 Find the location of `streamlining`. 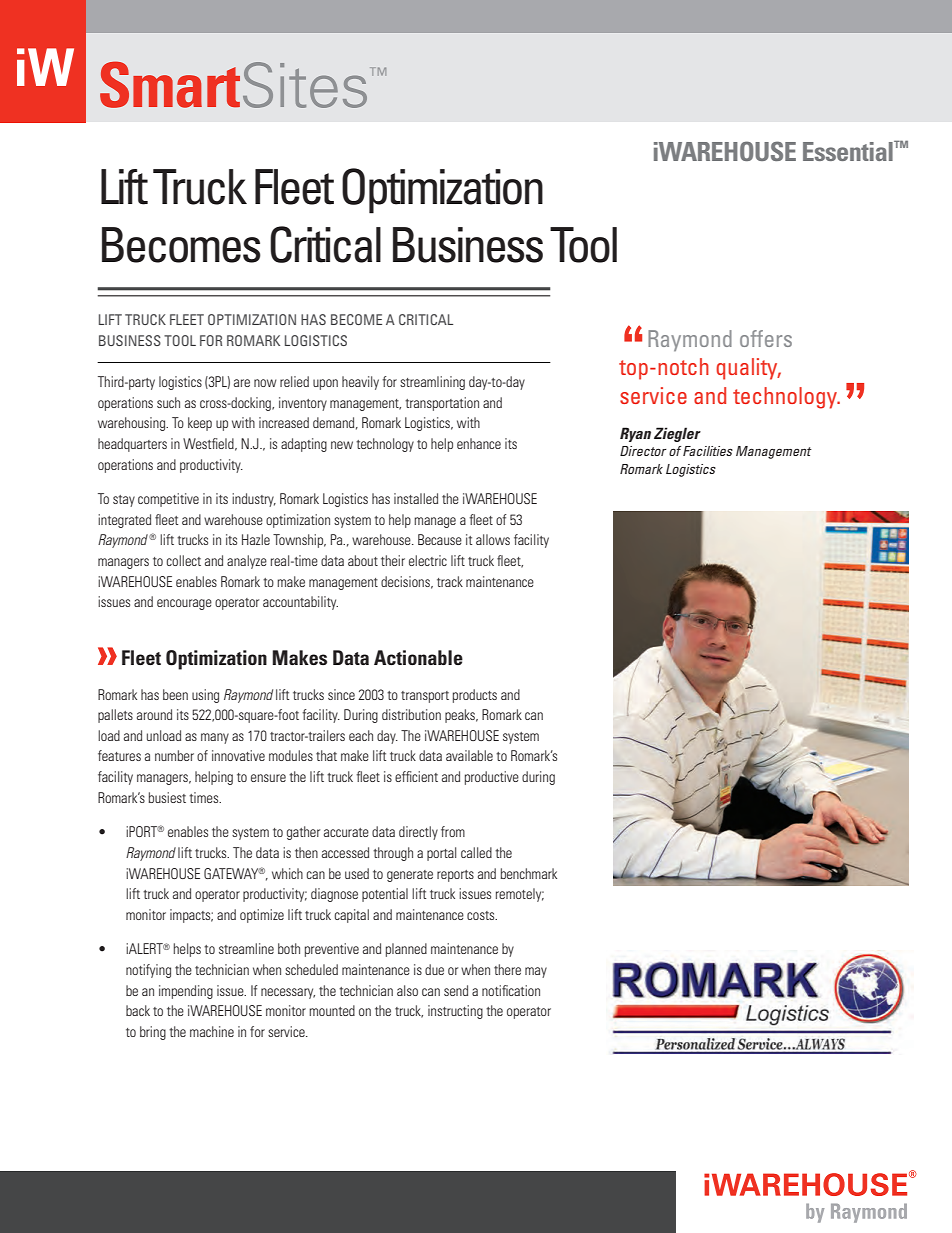

streamlining is located at coordinates (432, 383).
